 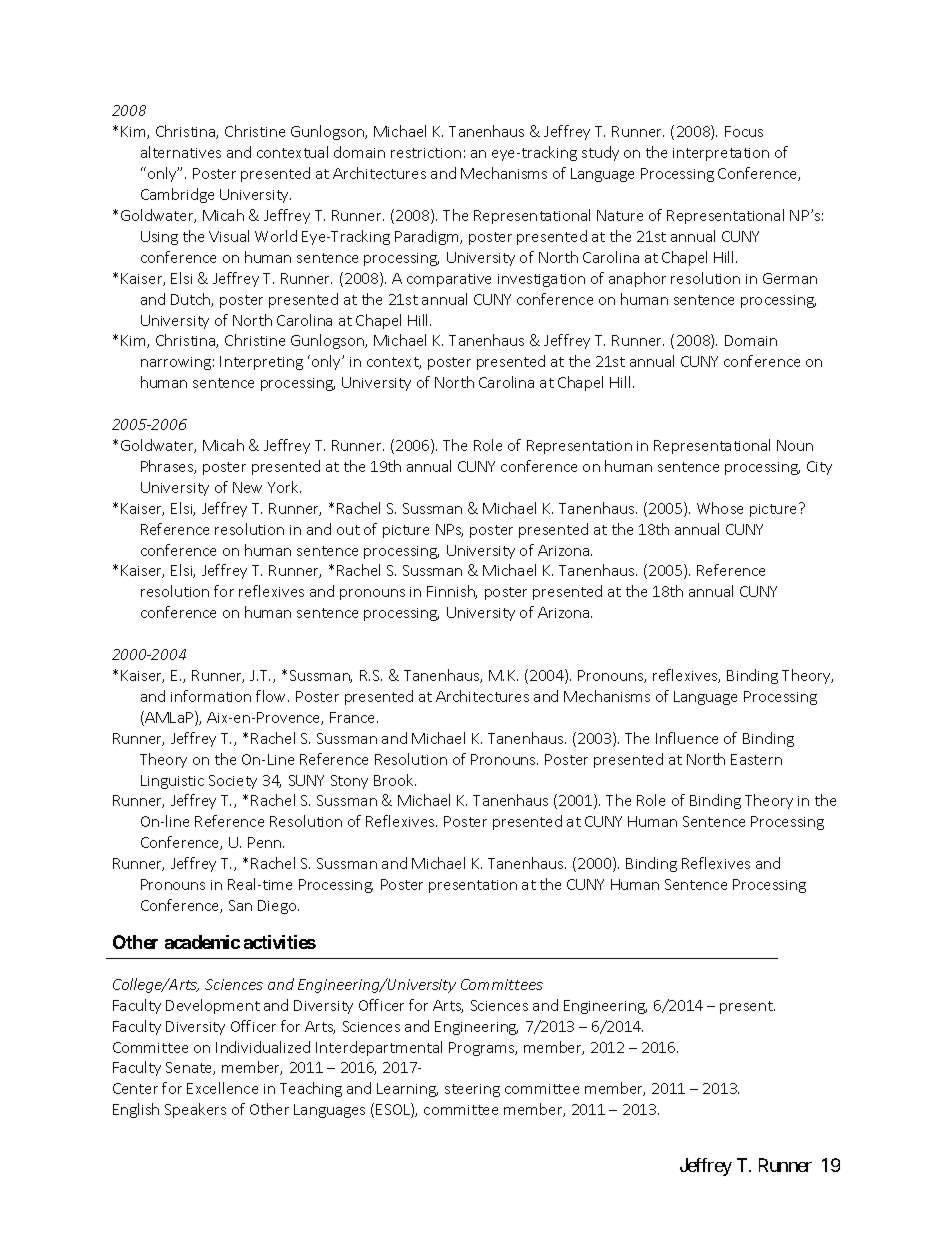 What do you see at coordinates (426, 153) in the image?
I see `restriction` at bounding box center [426, 153].
